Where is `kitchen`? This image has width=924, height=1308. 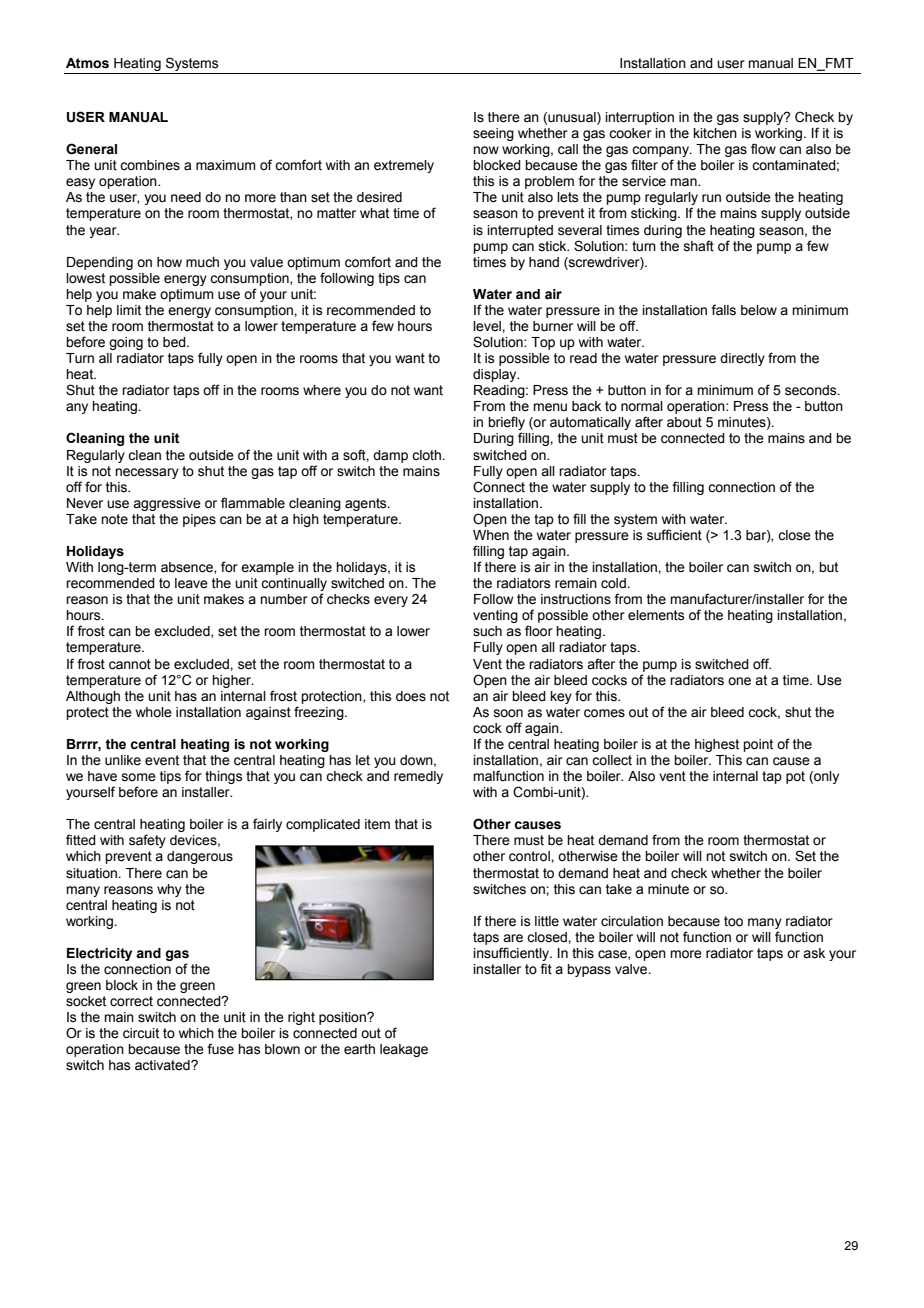 kitchen is located at coordinates (715, 133).
